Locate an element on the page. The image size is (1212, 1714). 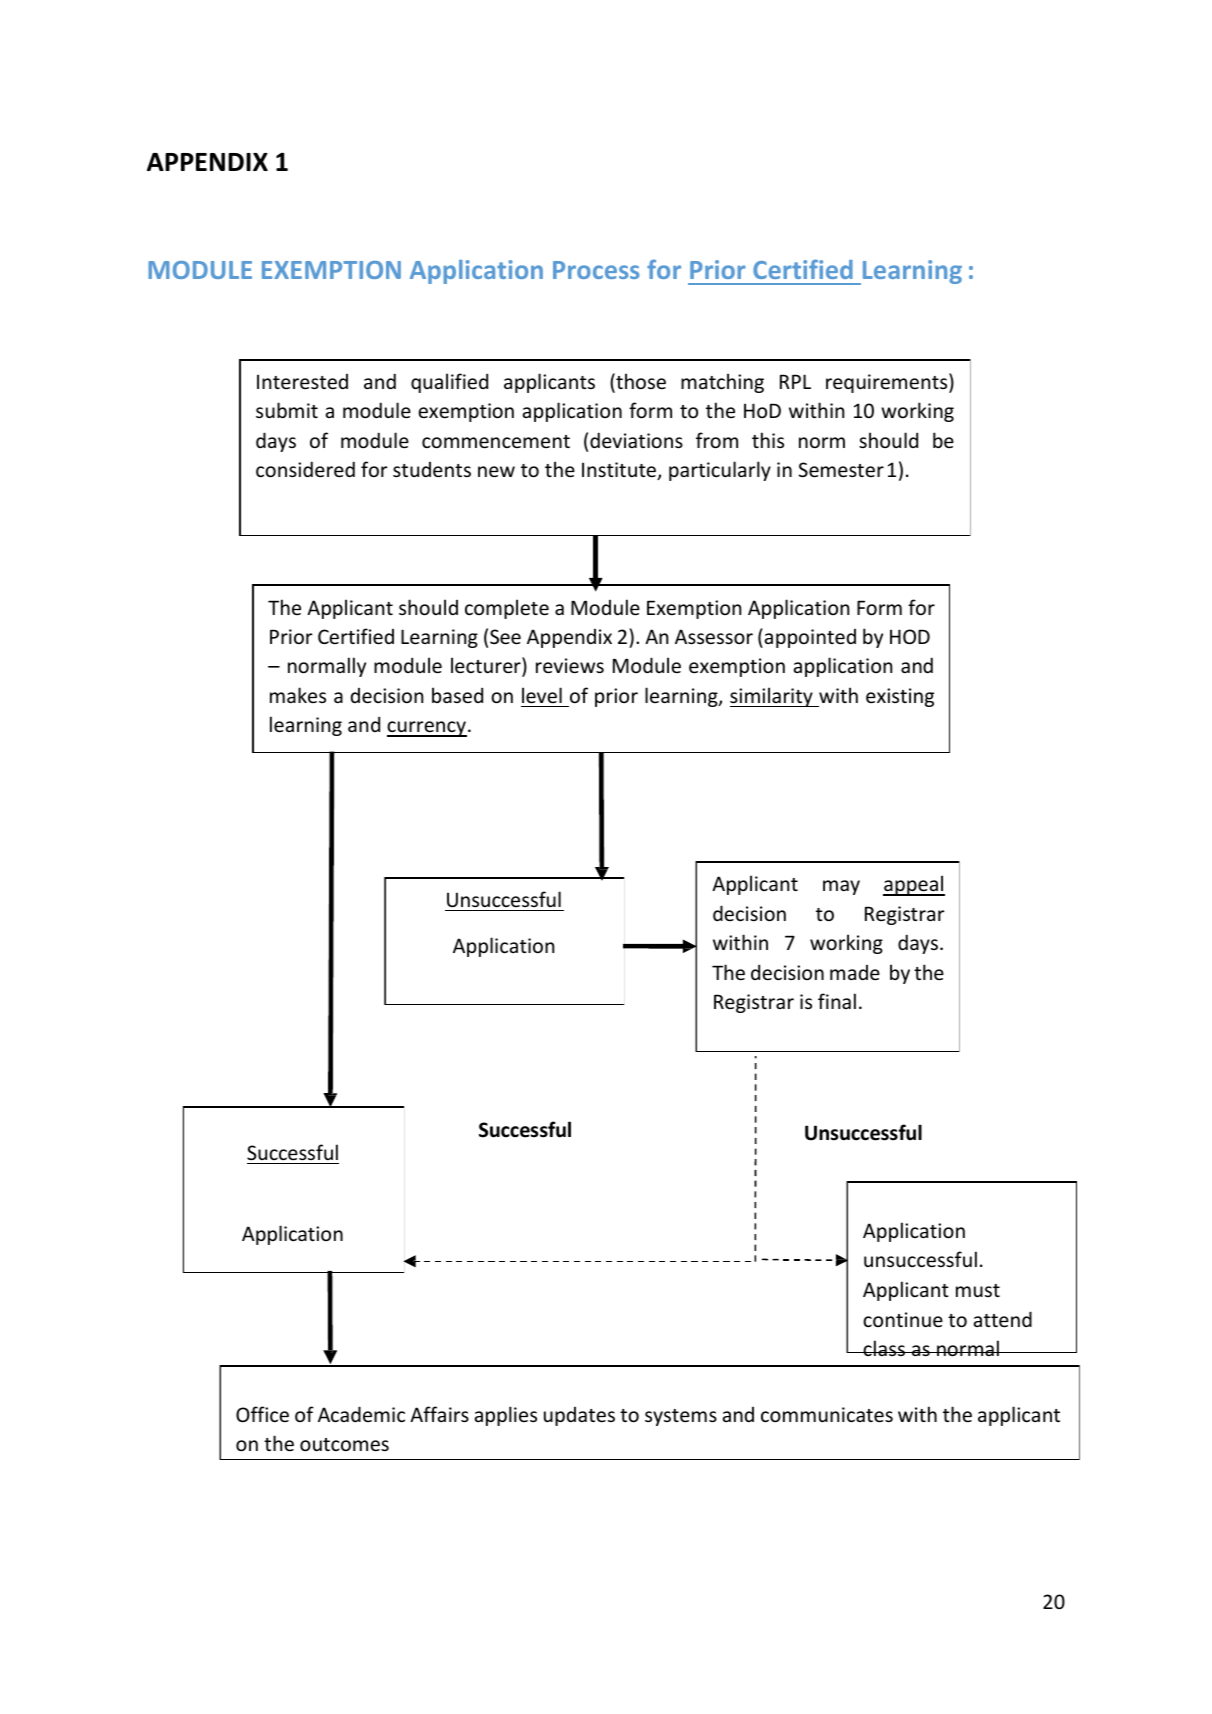
considered is located at coordinates (305, 469).
